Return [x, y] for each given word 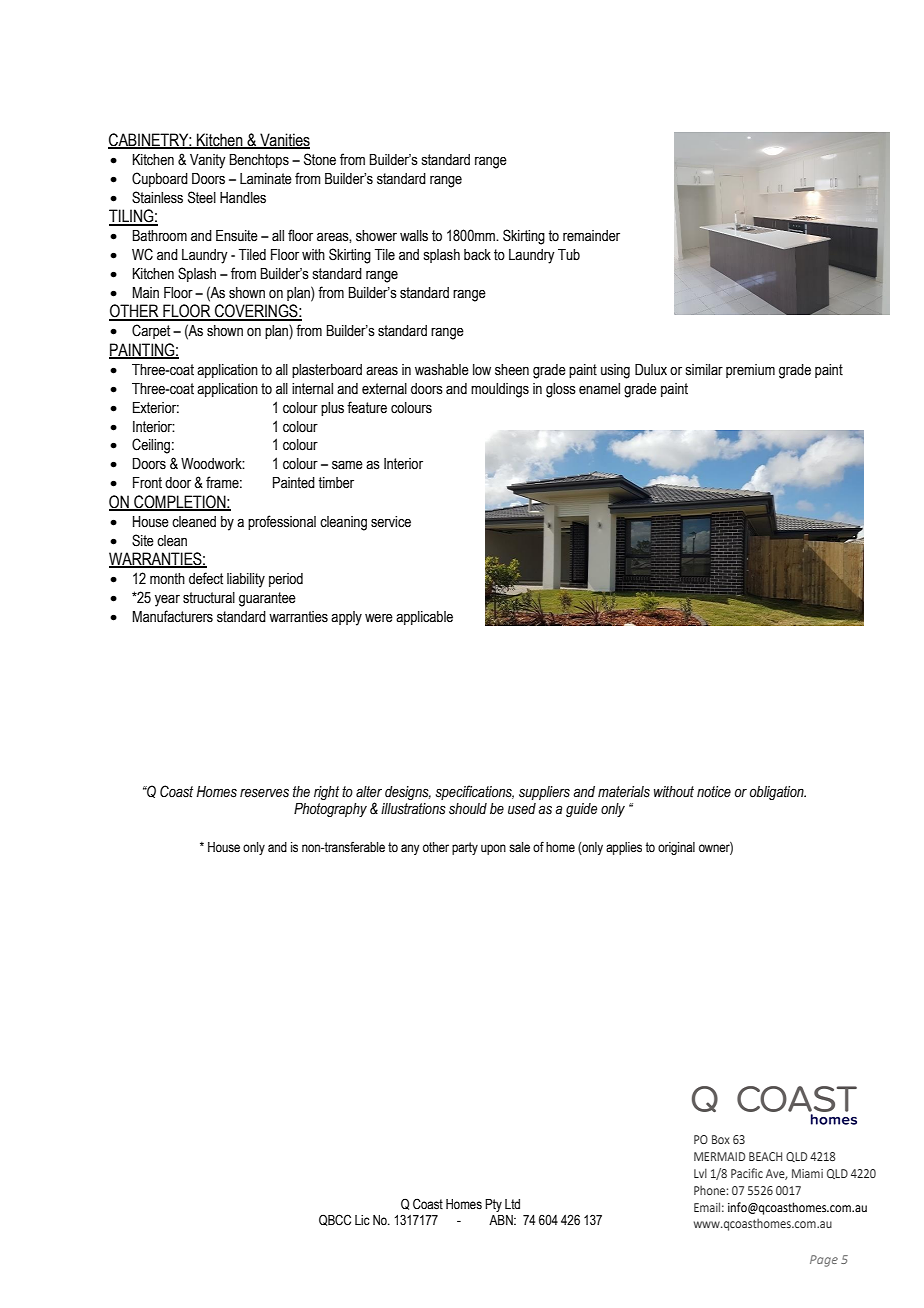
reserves [264, 793]
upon [493, 849]
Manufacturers [173, 616]
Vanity [208, 161]
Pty [493, 1205]
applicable [424, 618]
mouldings [500, 390]
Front [147, 483]
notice [714, 792]
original [676, 848]
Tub [569, 255]
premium [750, 371]
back [477, 255]
